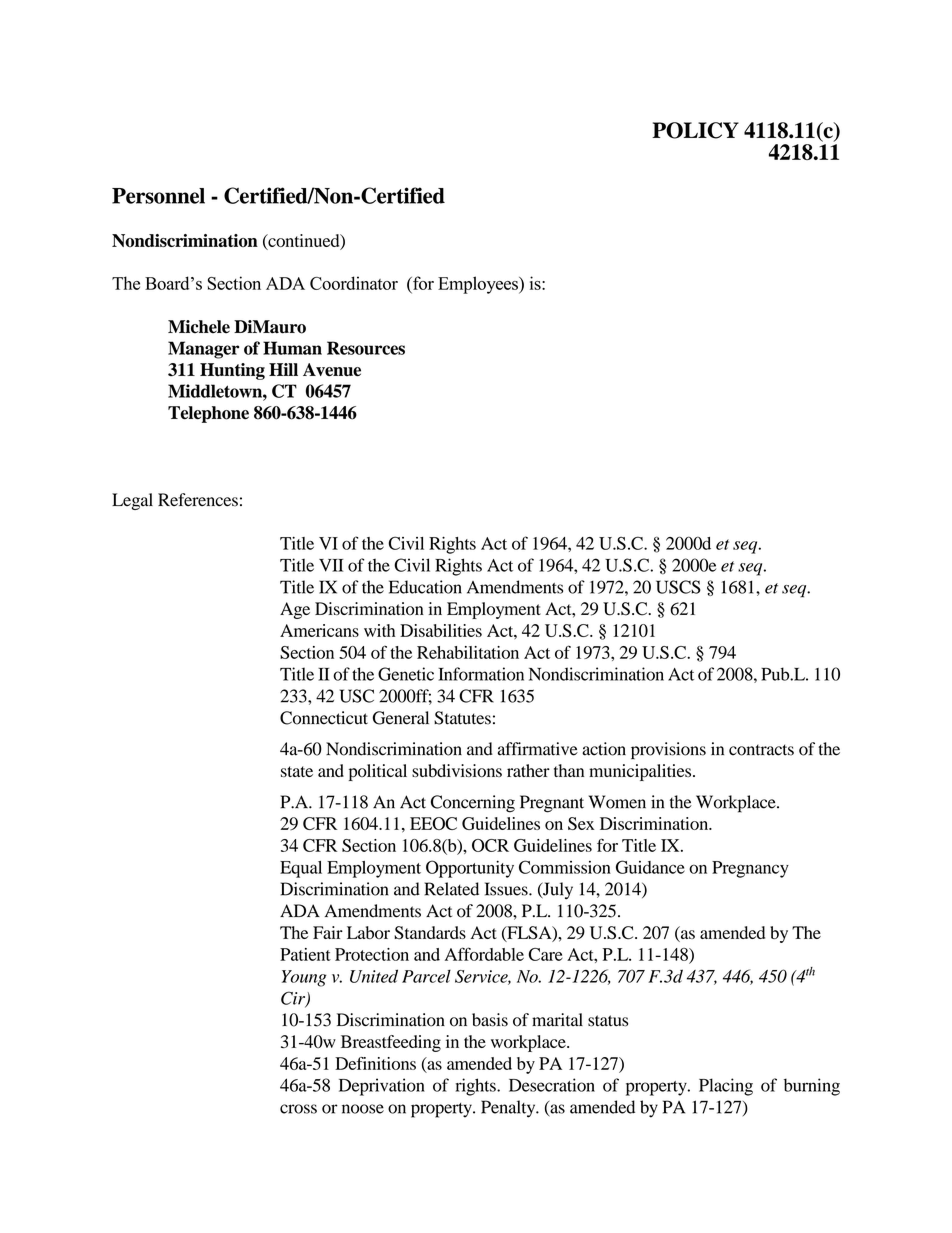 The width and height of the image is (952, 1233). What do you see at coordinates (726, 1087) in the image?
I see `Placing` at bounding box center [726, 1087].
